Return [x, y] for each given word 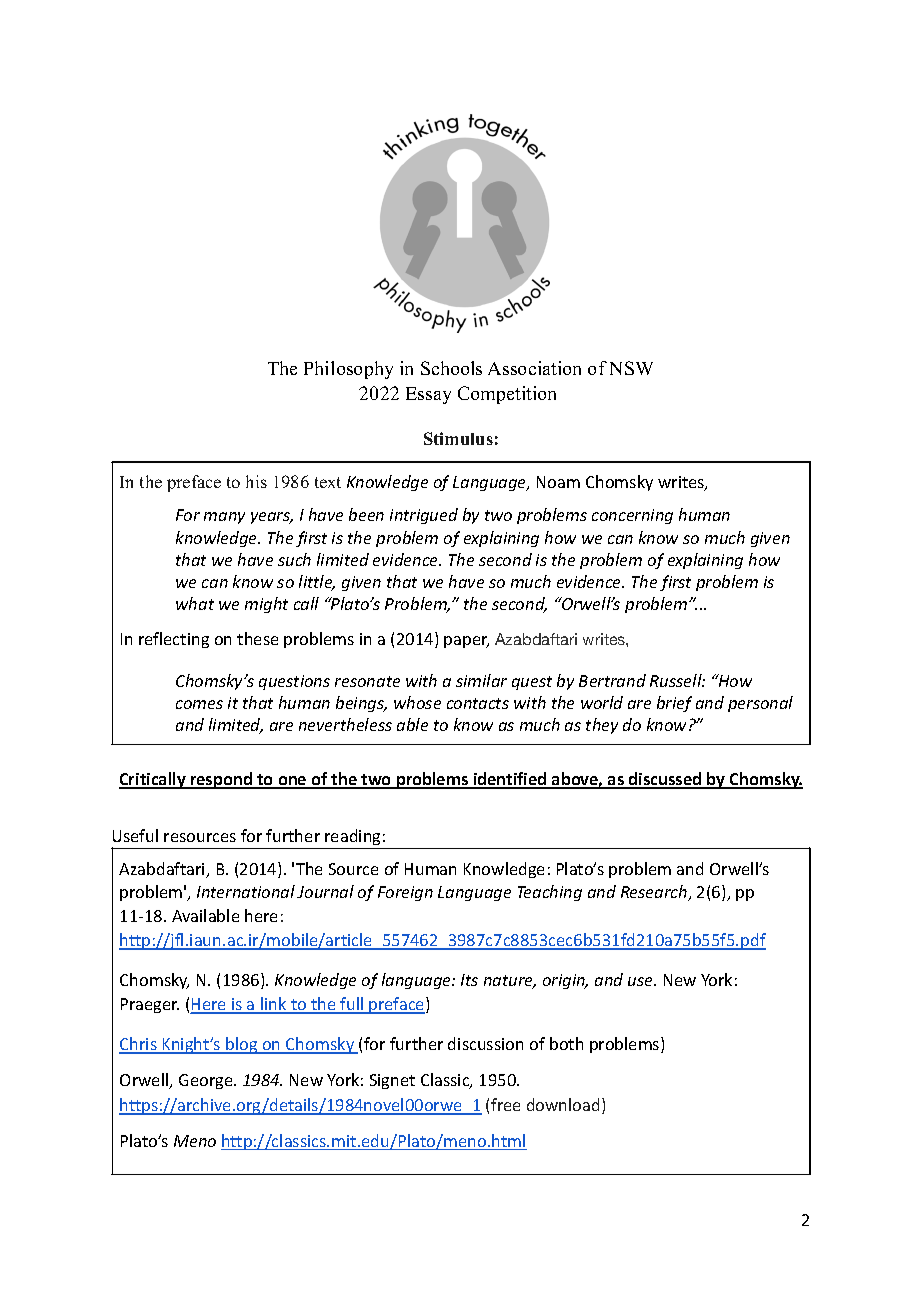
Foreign [405, 893]
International [246, 891]
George [207, 1081]
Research [655, 893]
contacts [478, 703]
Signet [392, 1081]
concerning [632, 516]
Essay [428, 395]
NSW [631, 368]
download [563, 1104]
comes [199, 704]
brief [674, 704]
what [195, 603]
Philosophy [348, 370]
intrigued [424, 516]
